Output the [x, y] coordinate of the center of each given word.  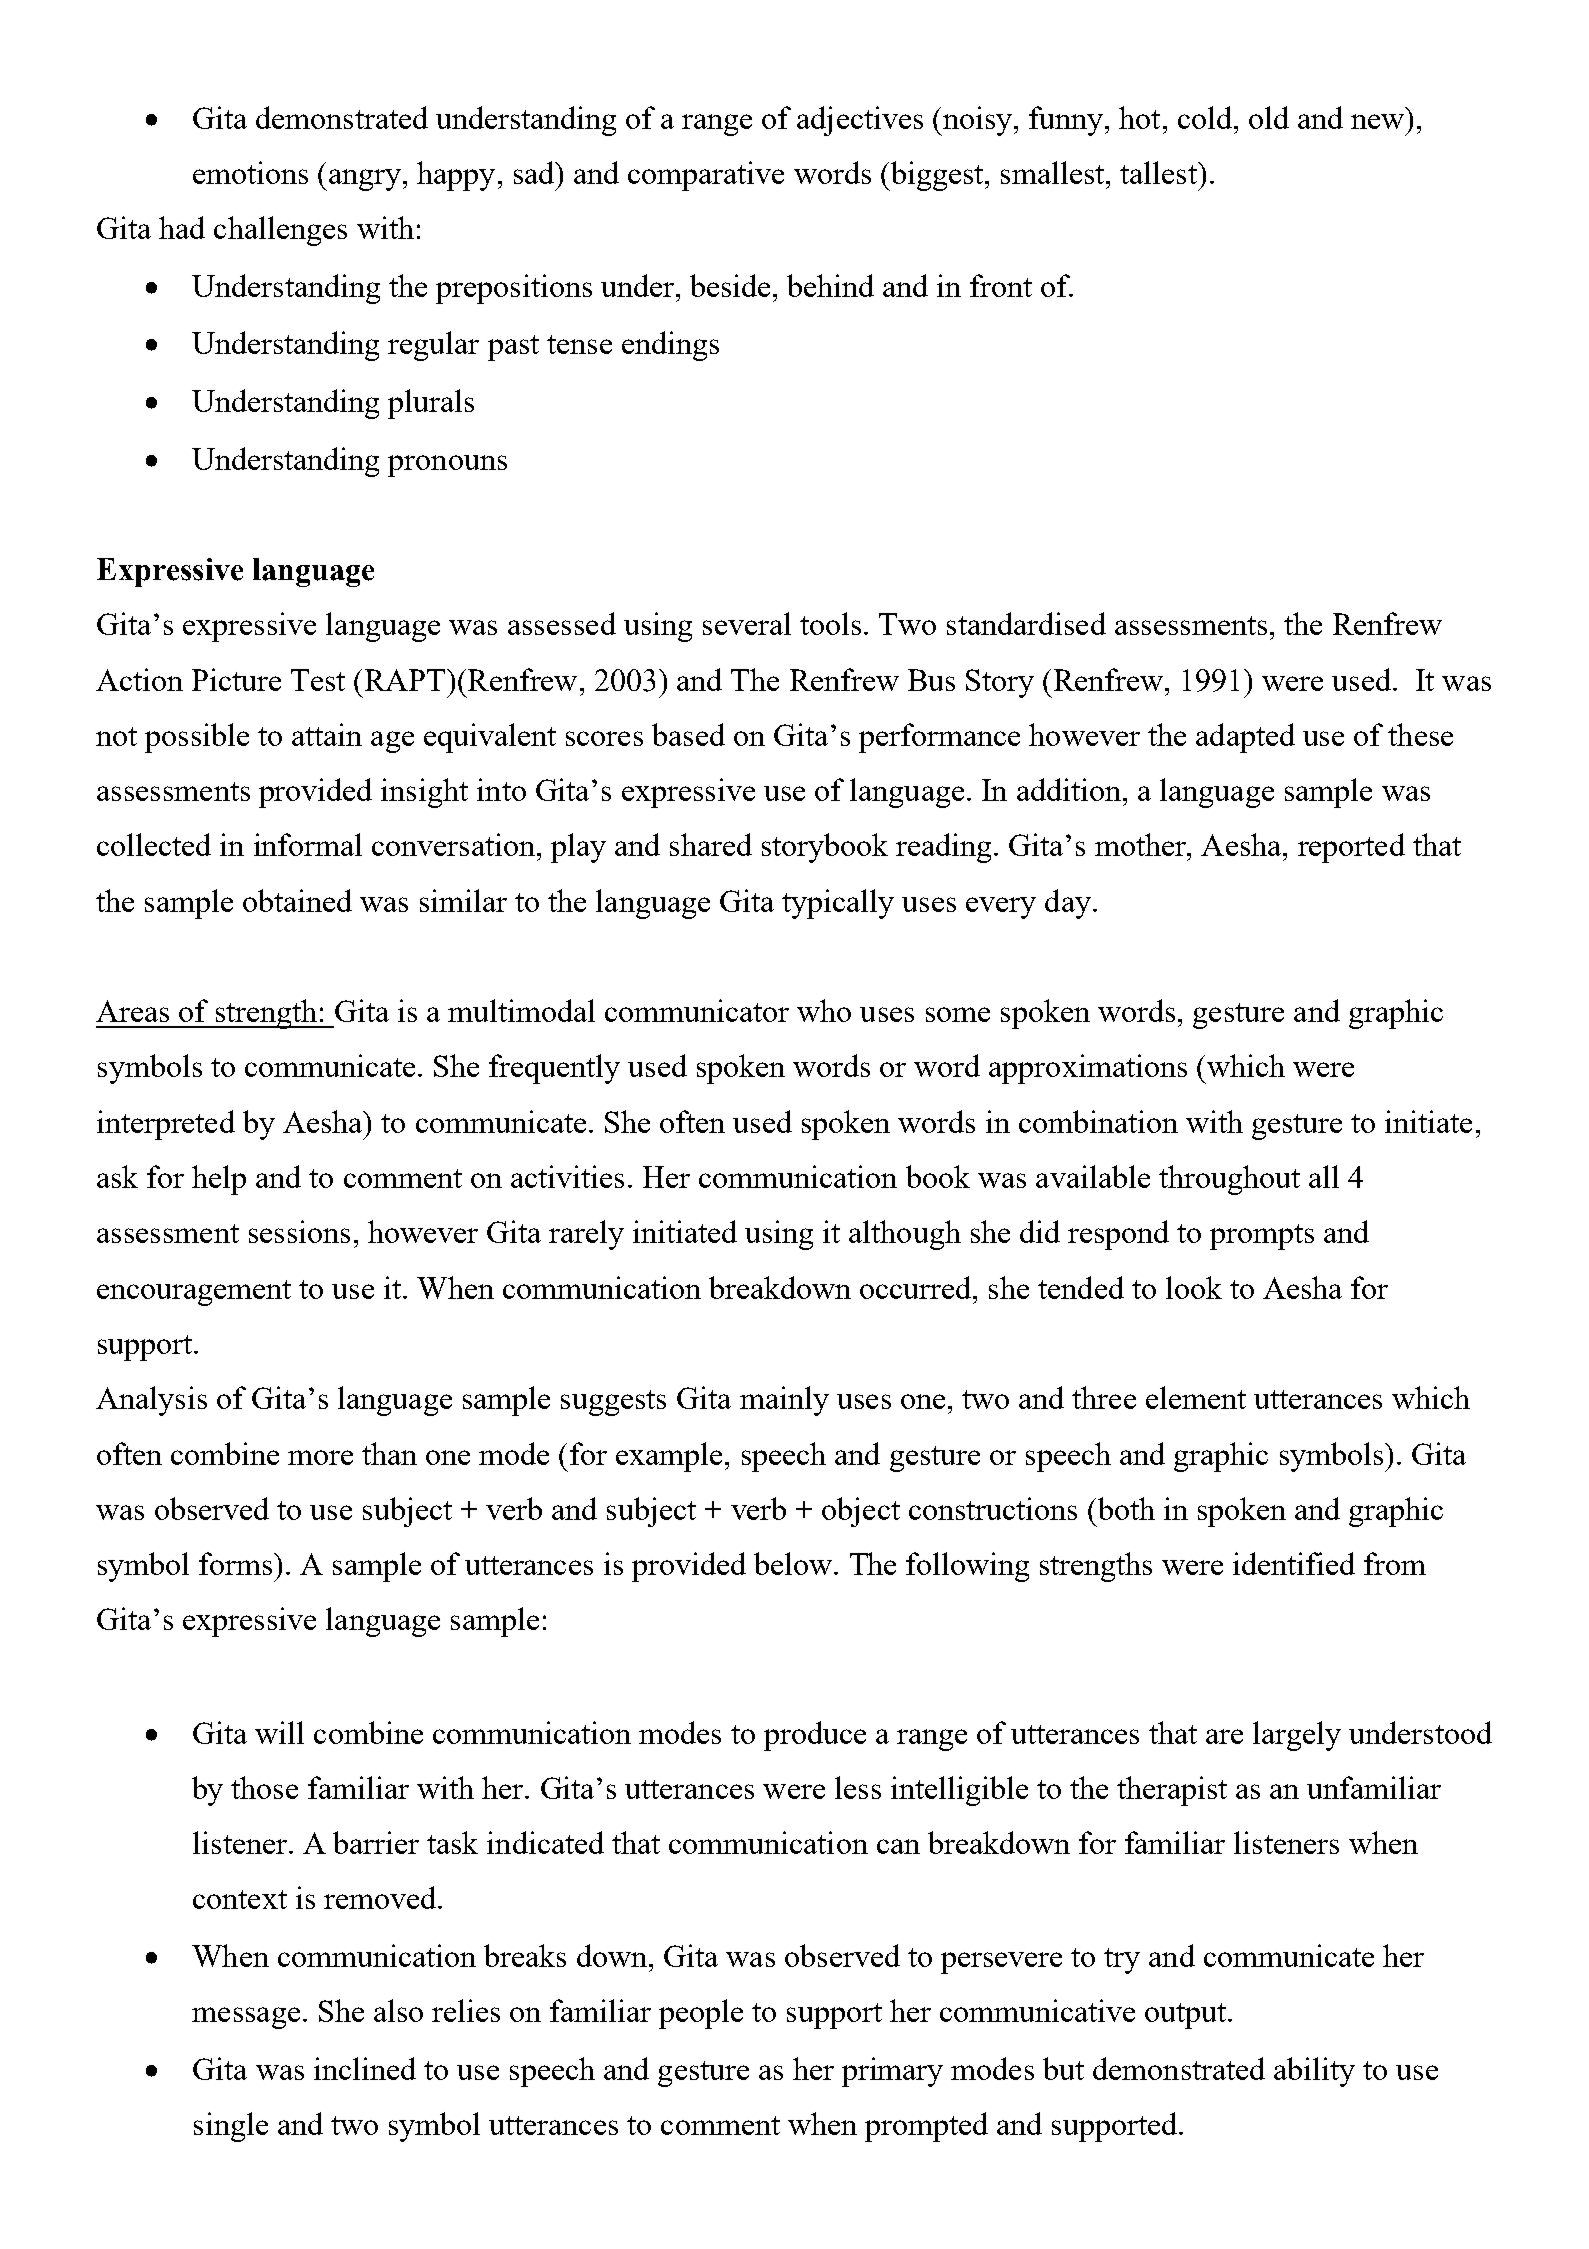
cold [1205, 117]
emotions [250, 172]
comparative [706, 176]
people [701, 2014]
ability [1314, 2072]
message [246, 2018]
